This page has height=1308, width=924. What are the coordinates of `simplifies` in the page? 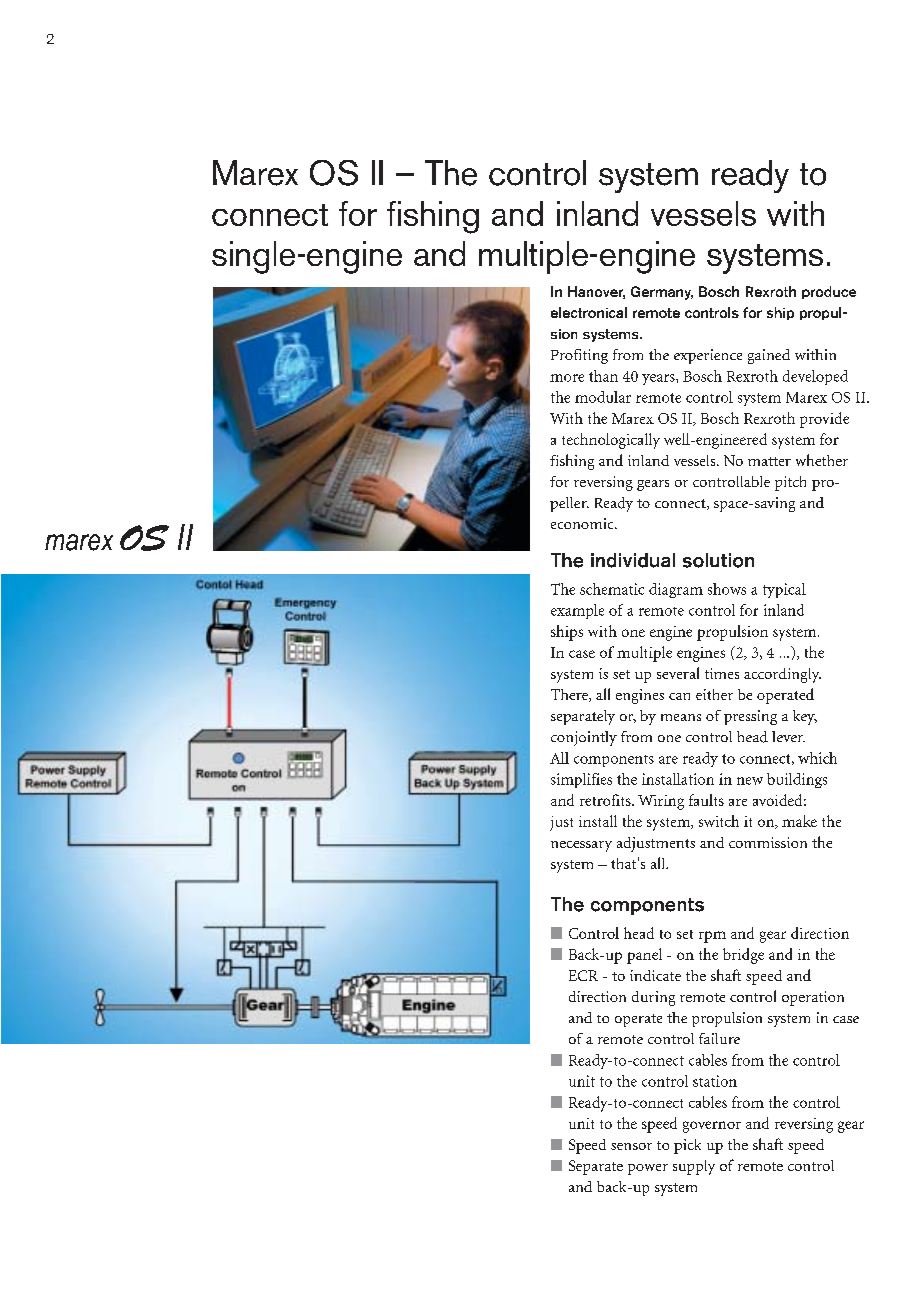 It's located at (581, 780).
